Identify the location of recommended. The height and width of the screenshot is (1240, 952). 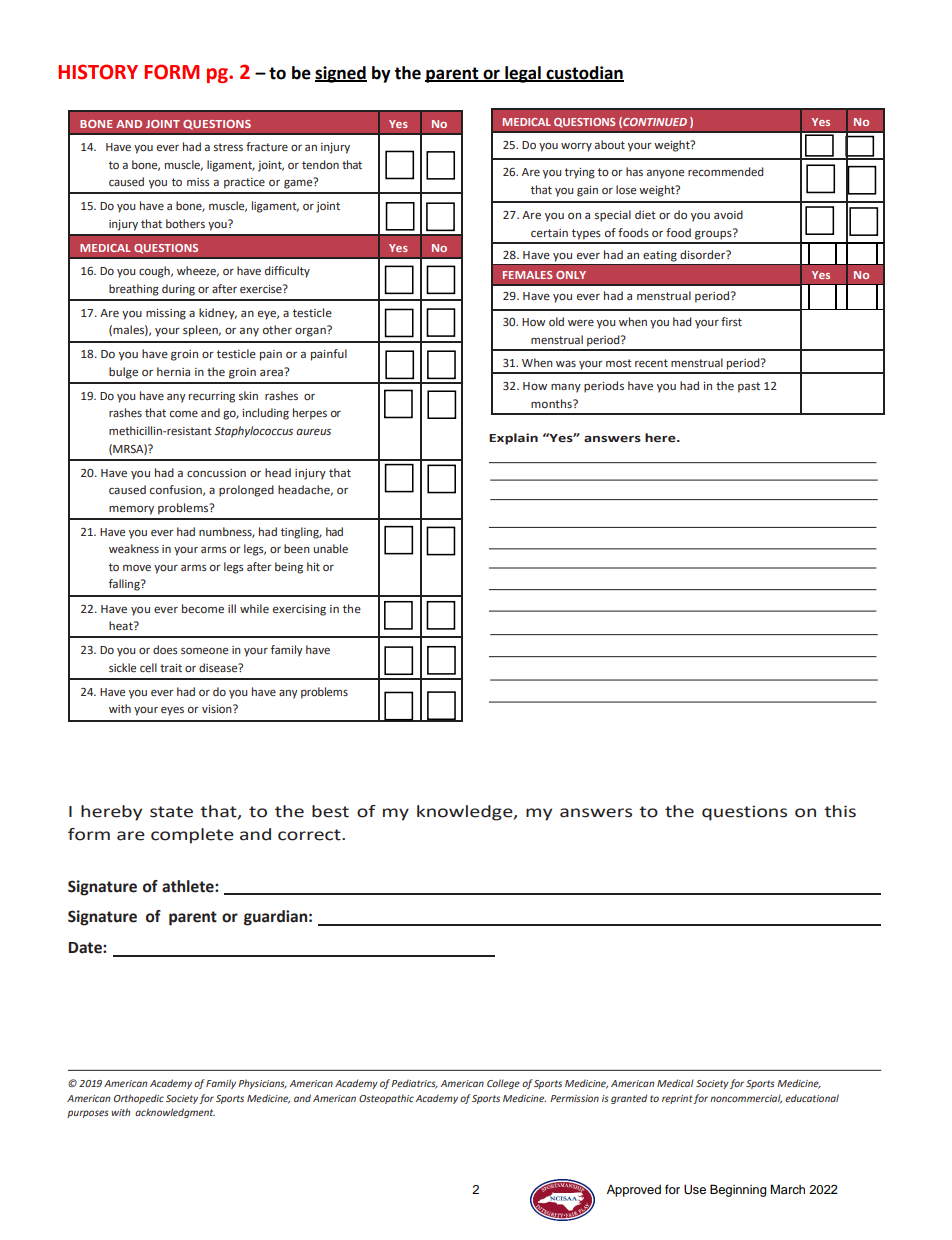
(726, 171).
